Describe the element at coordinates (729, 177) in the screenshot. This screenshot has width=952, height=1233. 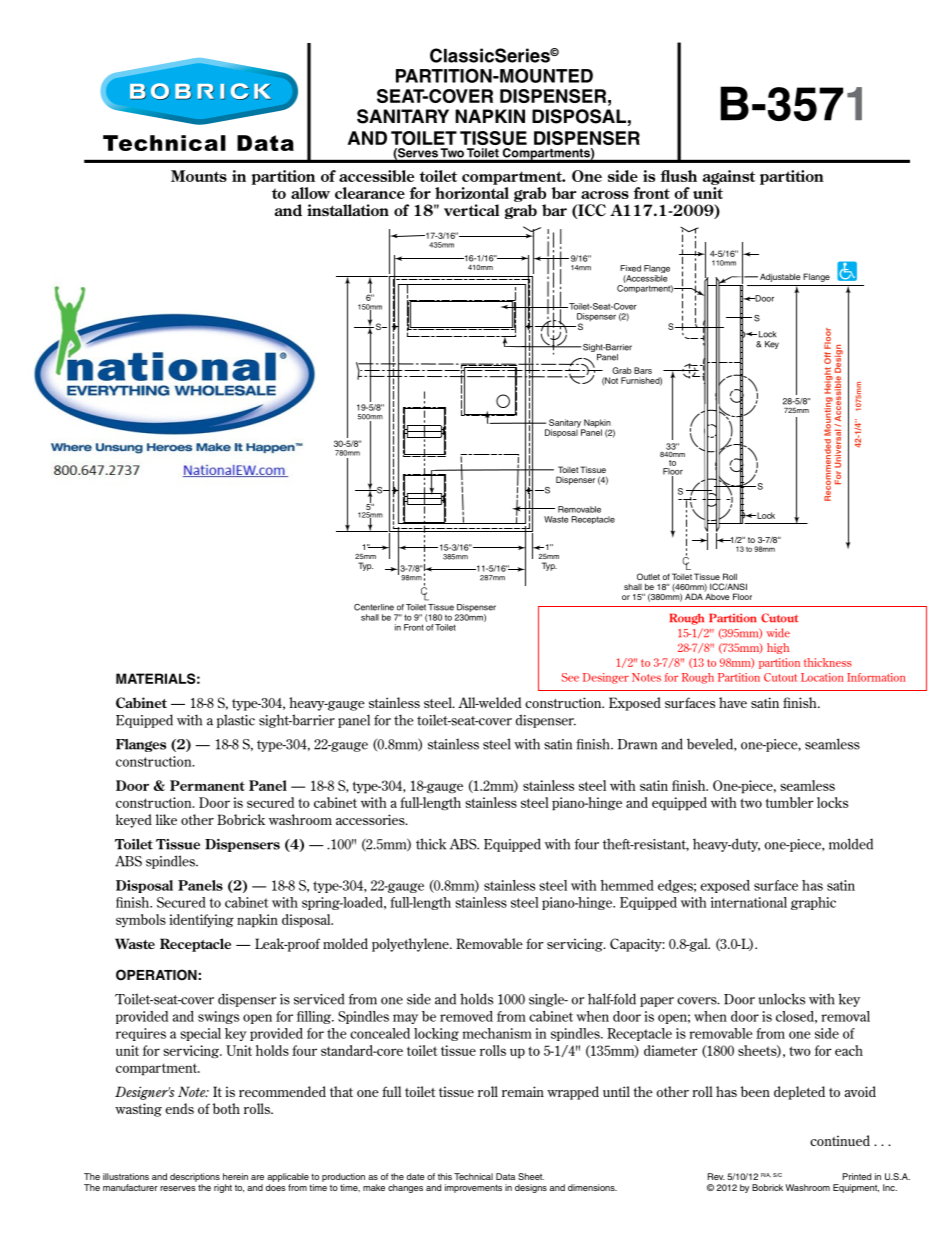
I see `against` at that location.
